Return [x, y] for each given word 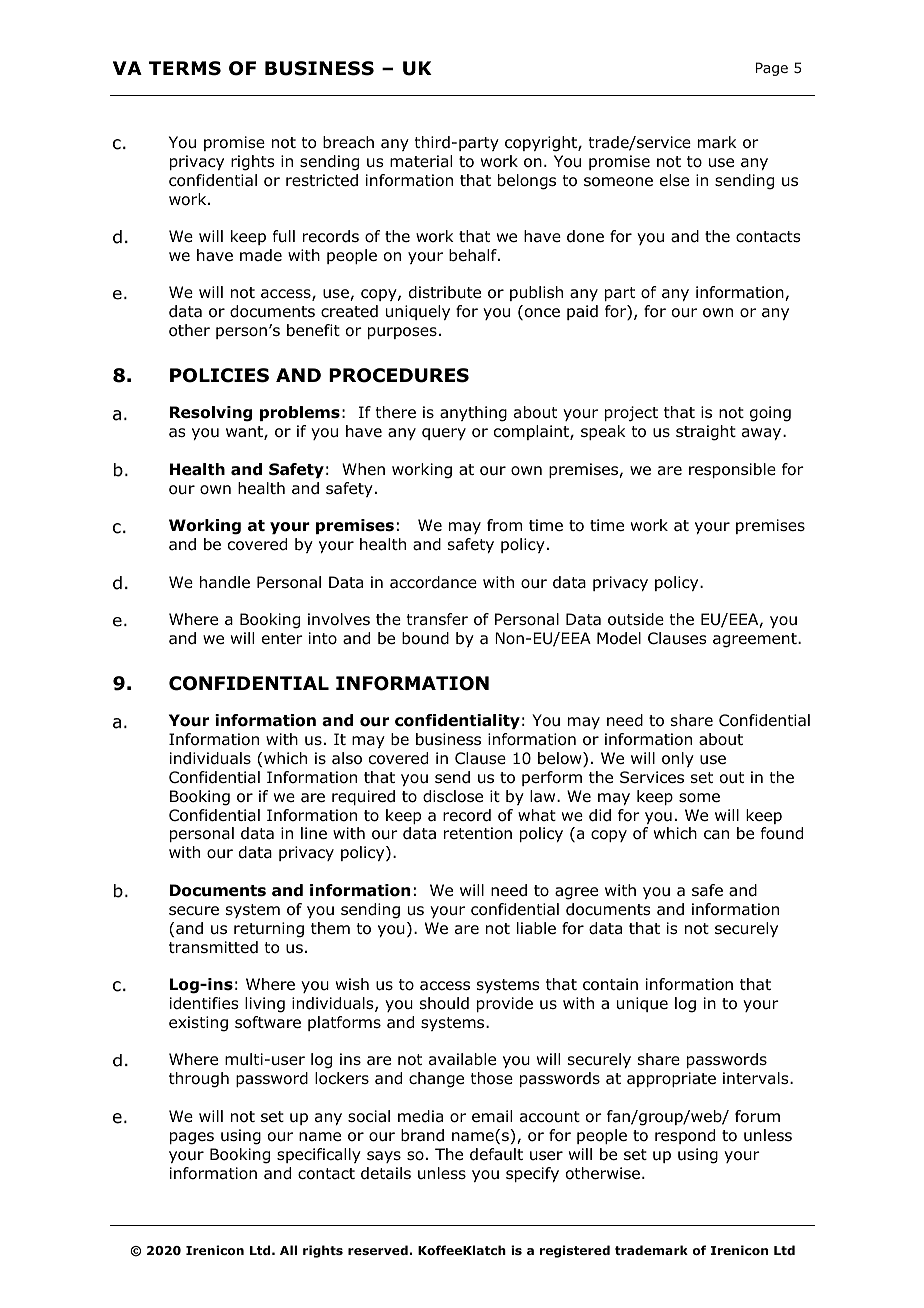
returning [269, 930]
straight [706, 433]
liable [536, 928]
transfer [437, 619]
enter [282, 638]
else [674, 180]
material [421, 161]
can [716, 834]
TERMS [185, 68]
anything [473, 414]
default [496, 1154]
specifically [319, 1155]
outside [636, 619]
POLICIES [219, 375]
